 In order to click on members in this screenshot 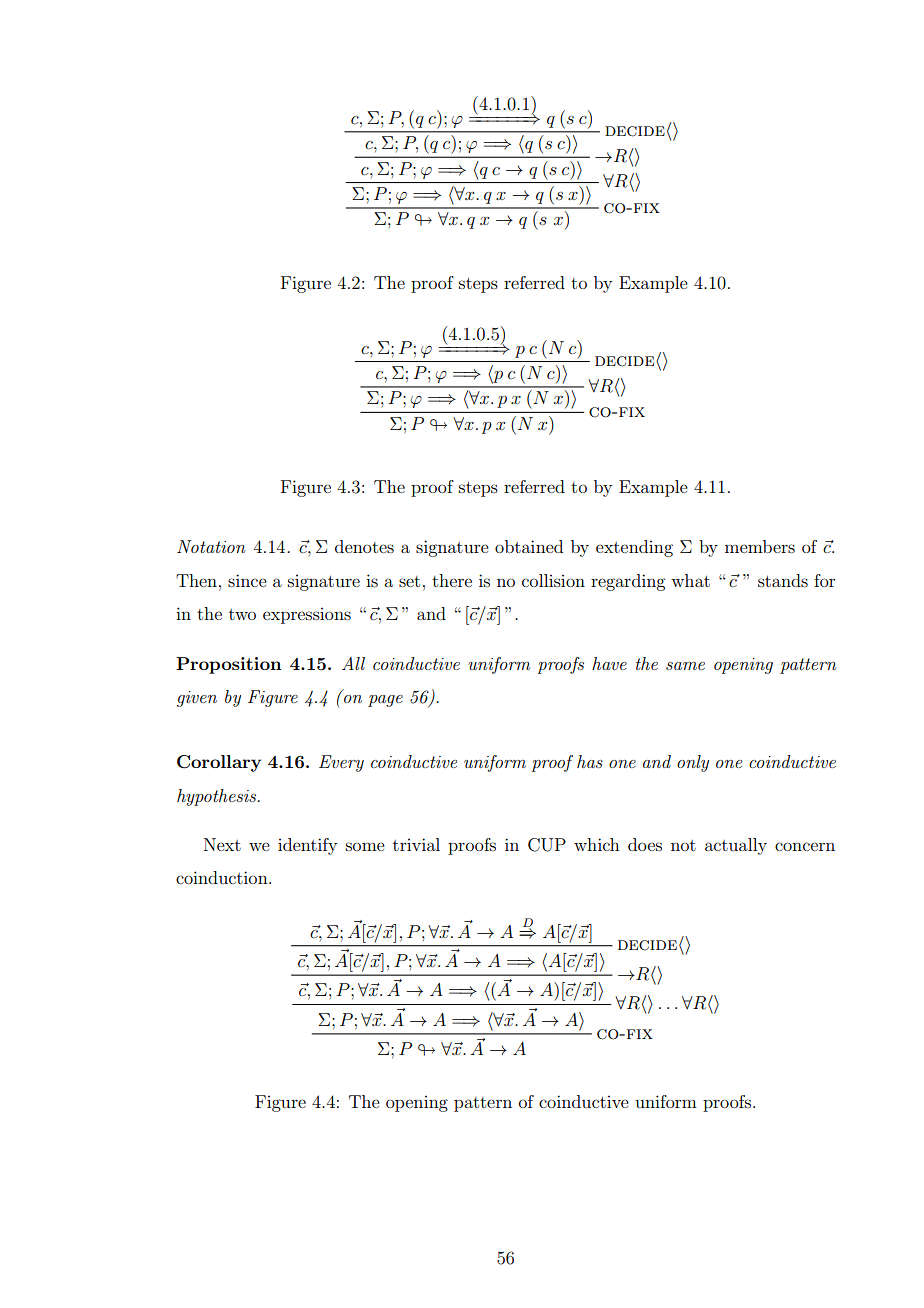, I will do `click(760, 546)`.
